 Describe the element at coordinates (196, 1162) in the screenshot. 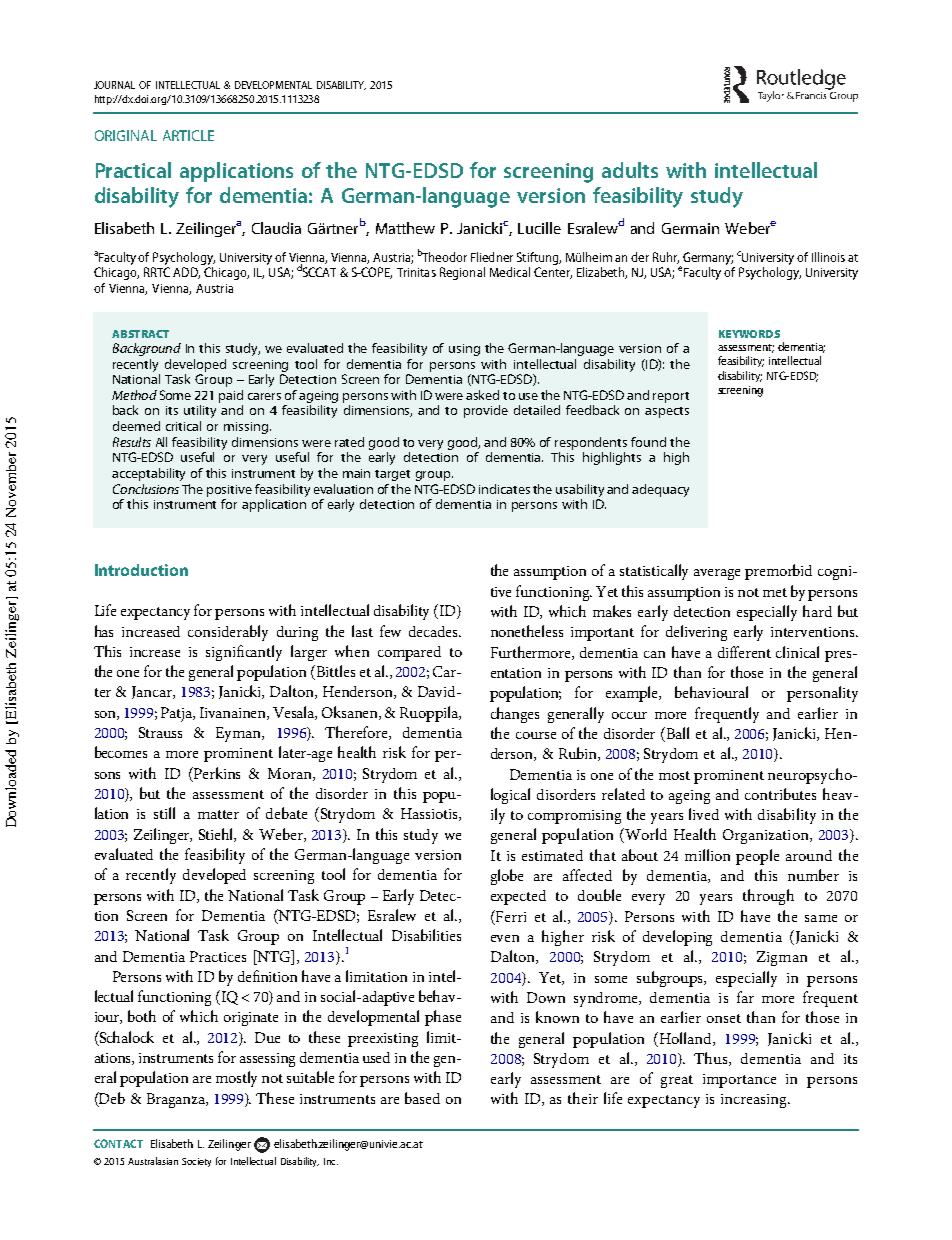

I see `Society` at that location.
